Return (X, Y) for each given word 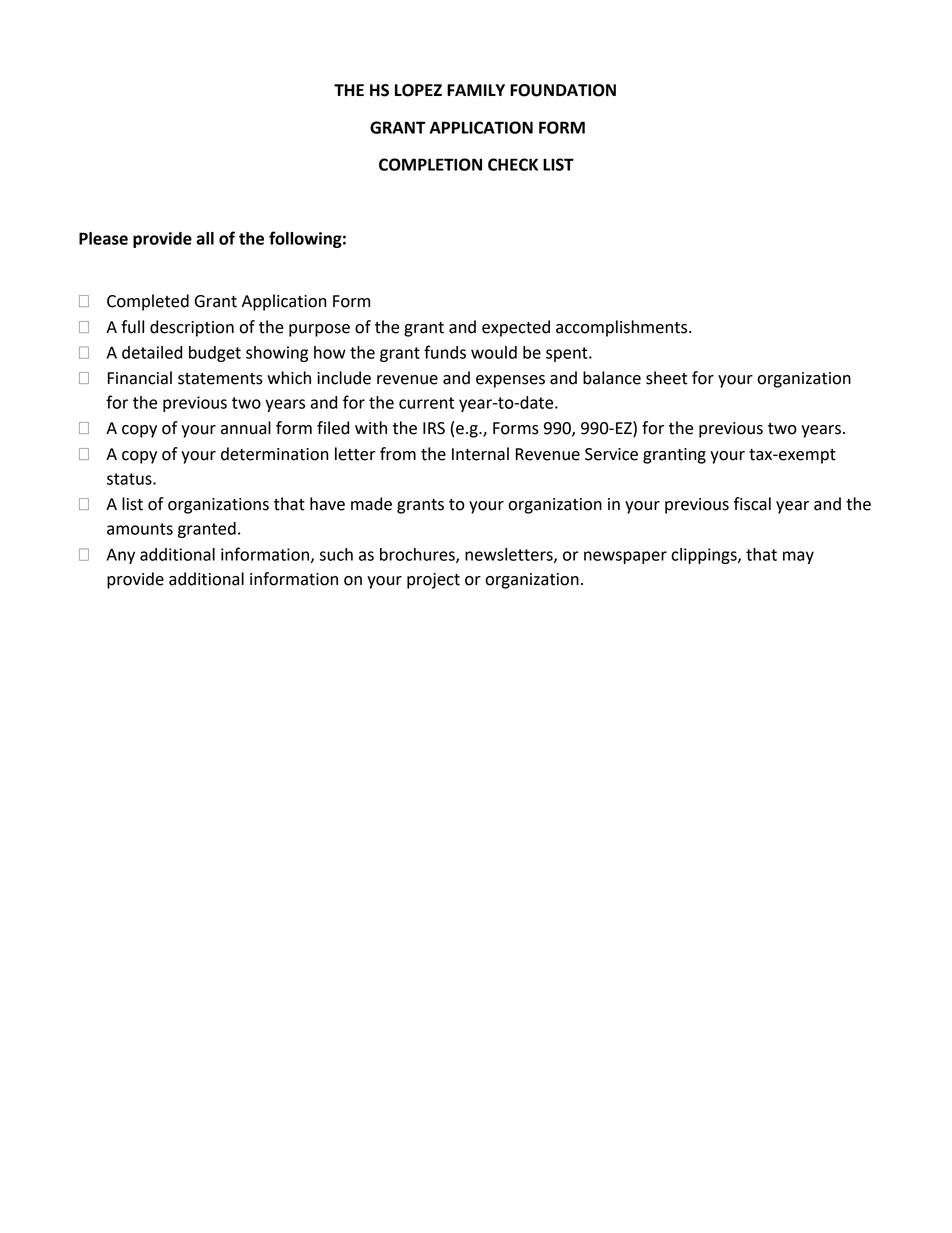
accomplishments (623, 328)
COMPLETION (430, 164)
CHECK (513, 164)
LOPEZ (418, 90)
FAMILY (476, 90)
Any (120, 556)
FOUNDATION (563, 90)
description (192, 328)
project (433, 581)
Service (611, 454)
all (205, 238)
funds (445, 352)
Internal (480, 454)
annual (246, 428)
